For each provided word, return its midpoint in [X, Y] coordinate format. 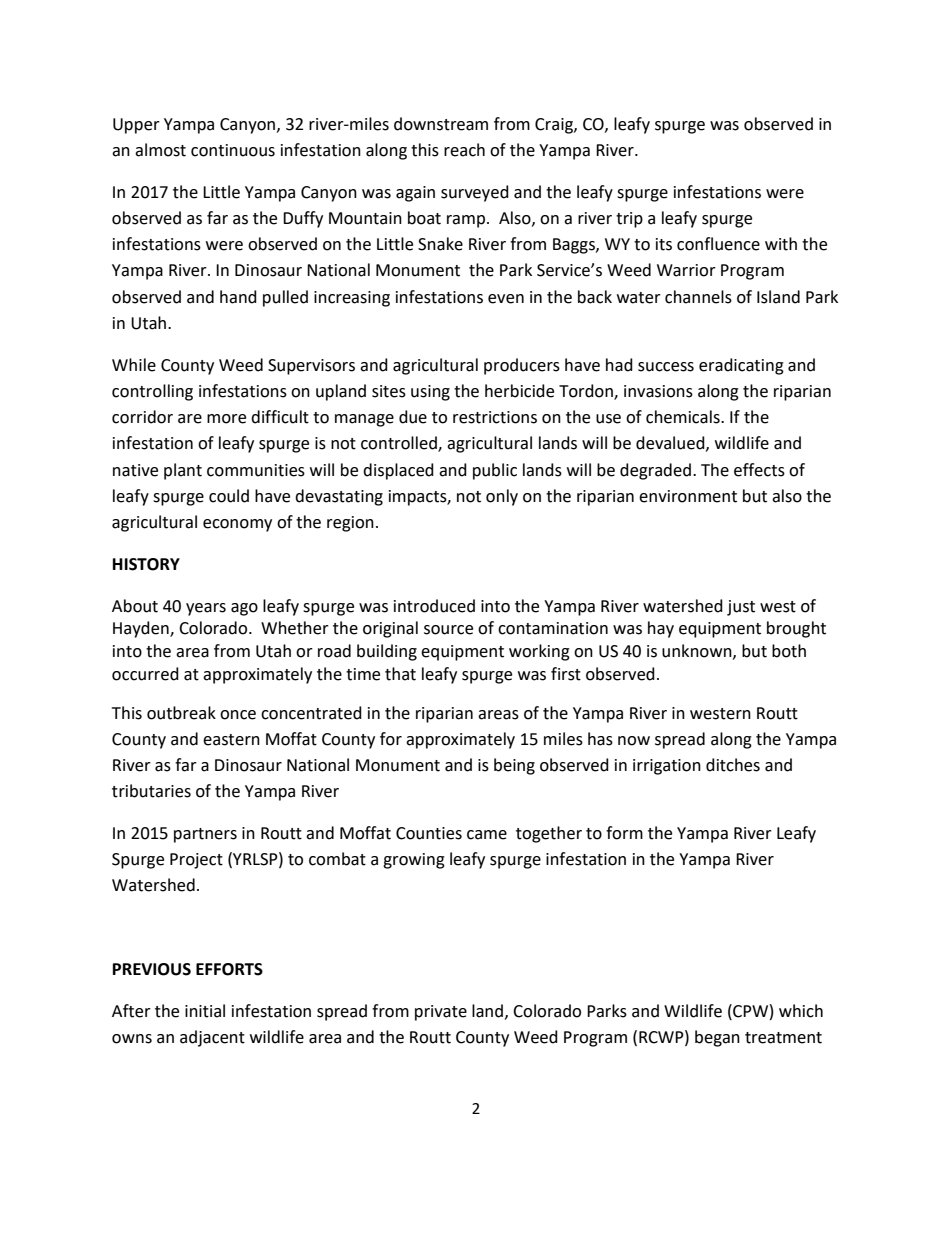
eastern [231, 740]
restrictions [495, 417]
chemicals [684, 417]
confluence [718, 244]
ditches [733, 765]
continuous [233, 150]
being [514, 766]
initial [205, 1011]
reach [464, 150]
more [226, 419]
